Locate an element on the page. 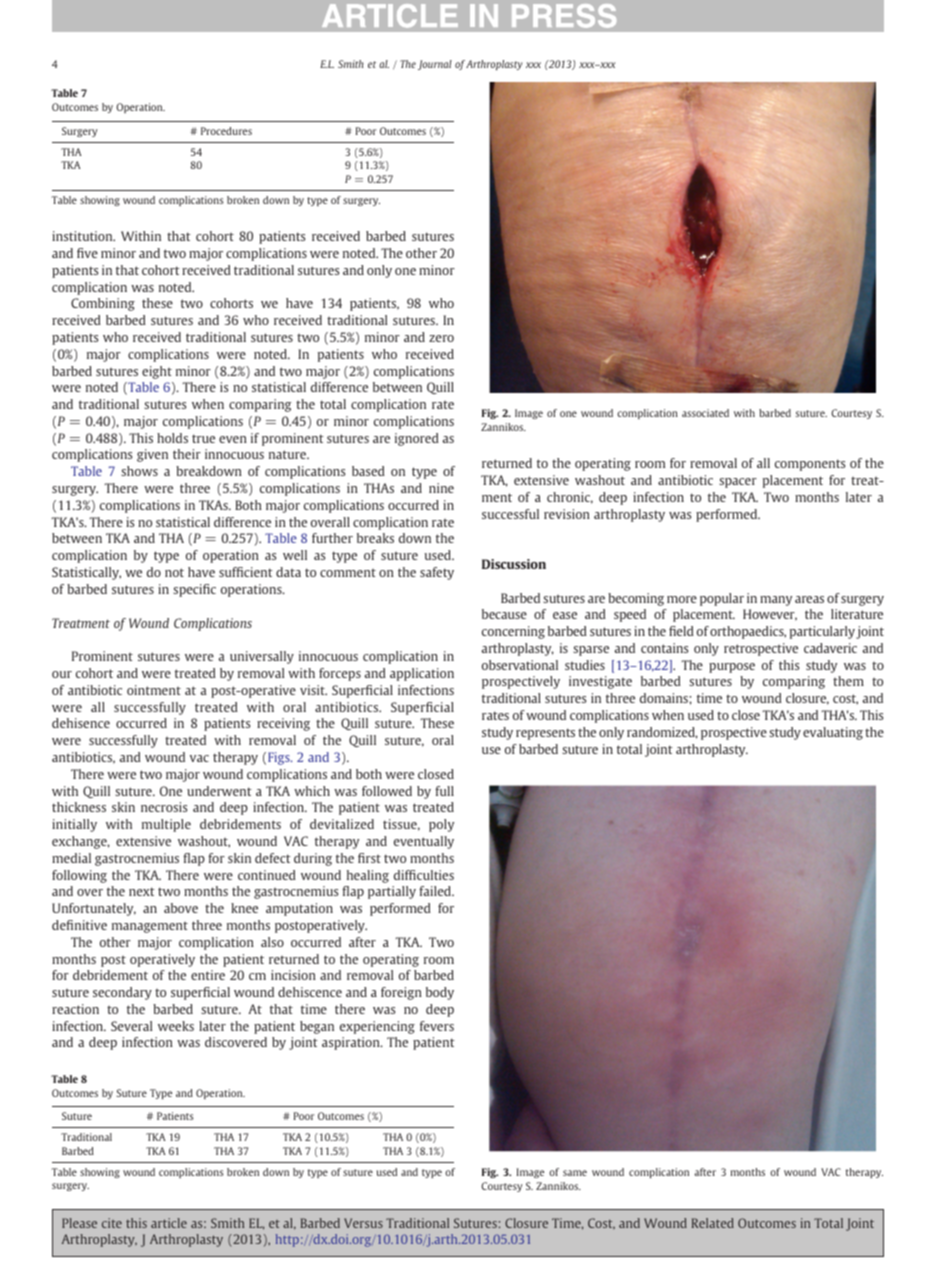  concerning is located at coordinates (513, 632).
